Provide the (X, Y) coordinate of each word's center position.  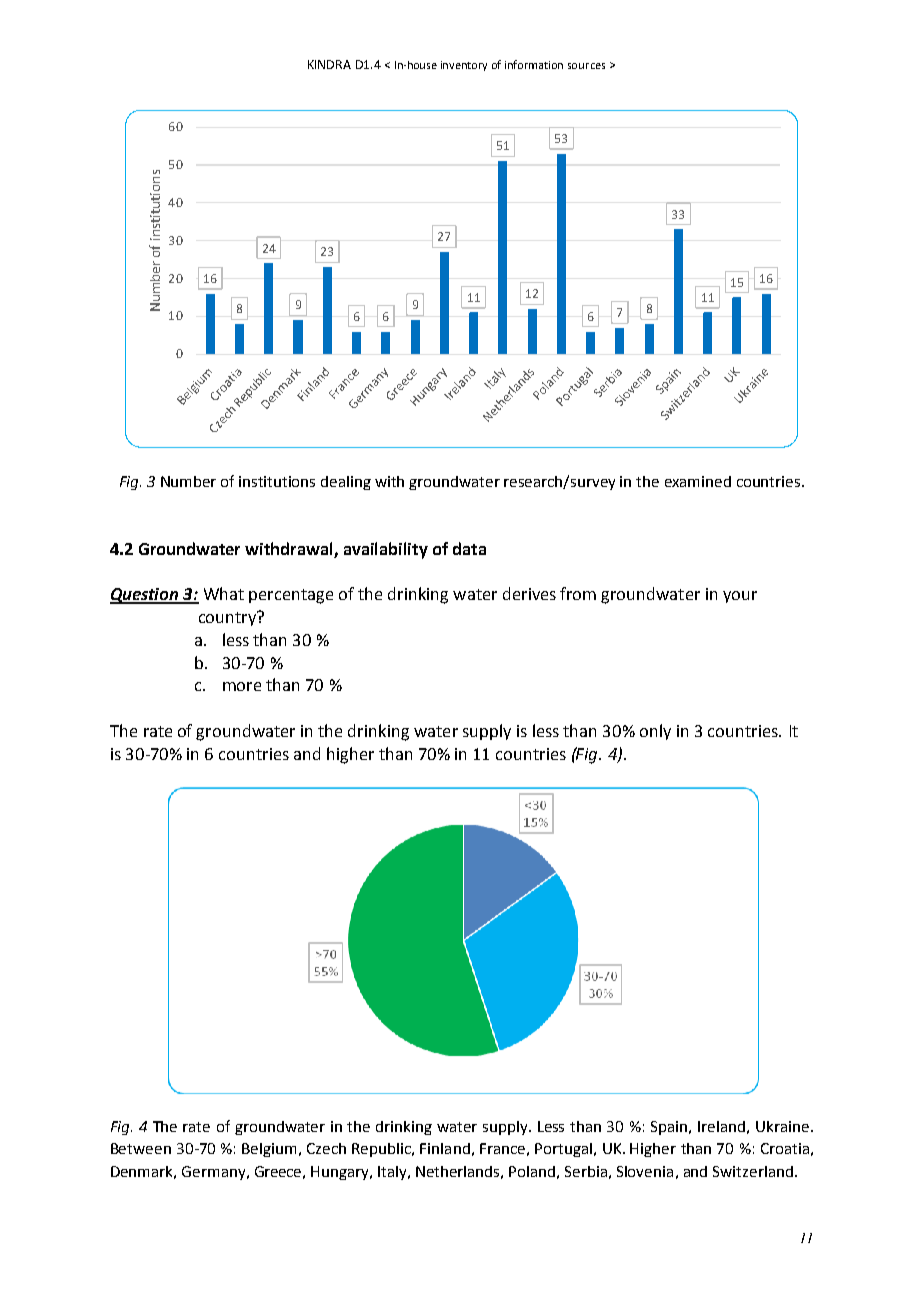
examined (698, 481)
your (740, 597)
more (242, 686)
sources (586, 66)
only (655, 732)
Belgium (269, 1150)
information (534, 64)
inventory (464, 66)
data (469, 548)
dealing (346, 483)
